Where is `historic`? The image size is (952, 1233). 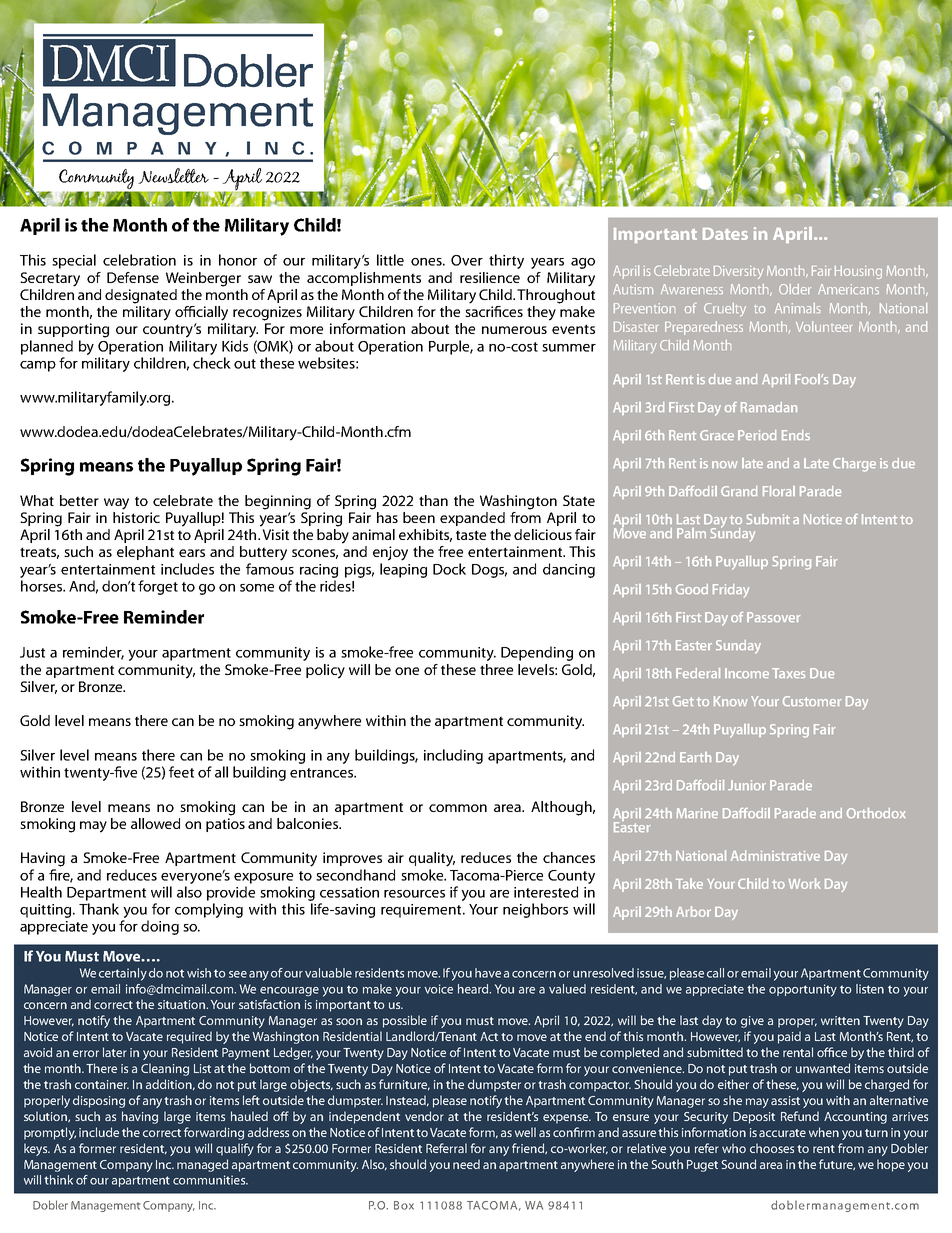 historic is located at coordinates (136, 516).
